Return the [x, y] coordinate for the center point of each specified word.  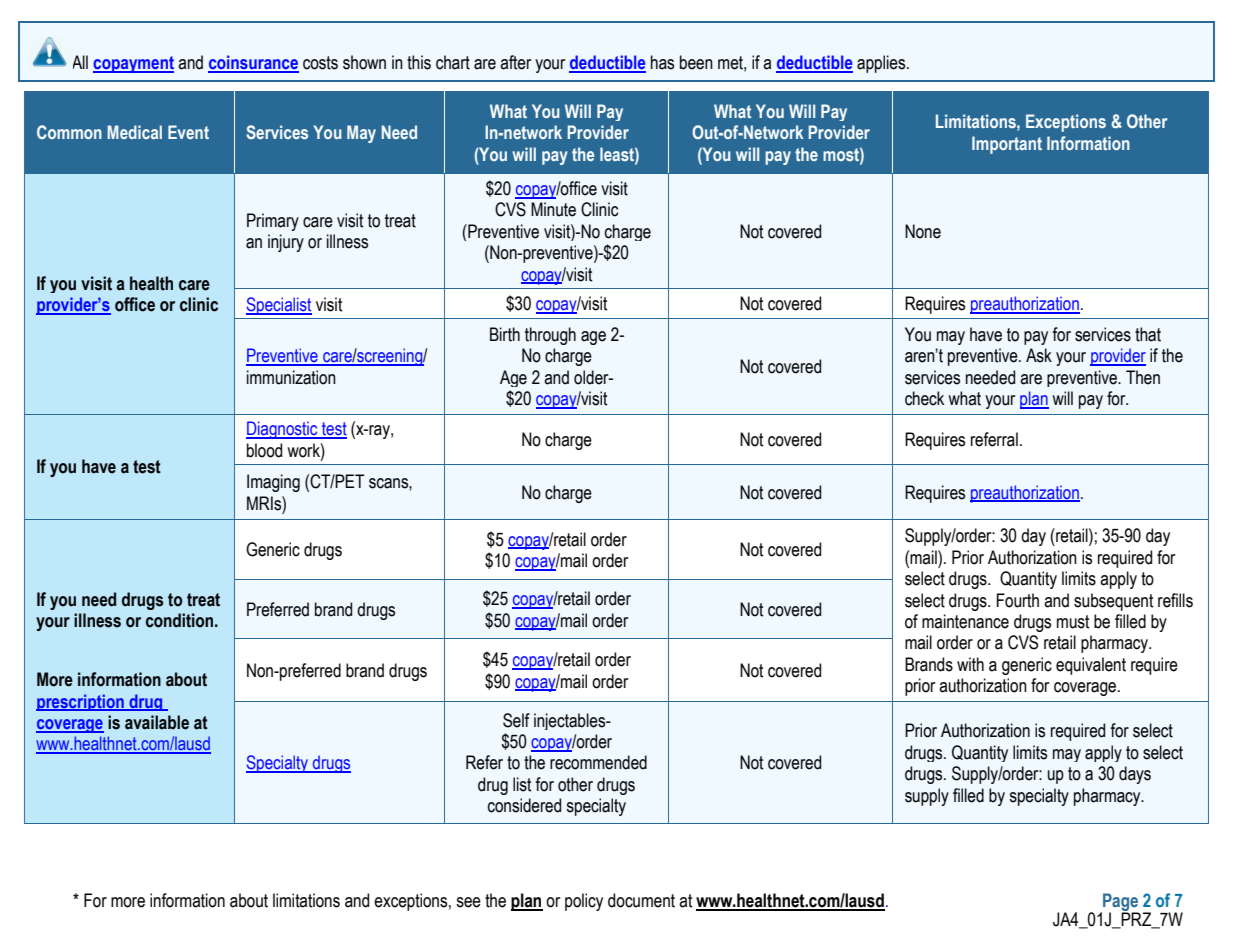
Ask [1039, 355]
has [662, 62]
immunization [291, 377]
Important [1007, 145]
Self [516, 720]
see [468, 902]
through [550, 336]
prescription [81, 702]
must [1073, 622]
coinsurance [253, 63]
